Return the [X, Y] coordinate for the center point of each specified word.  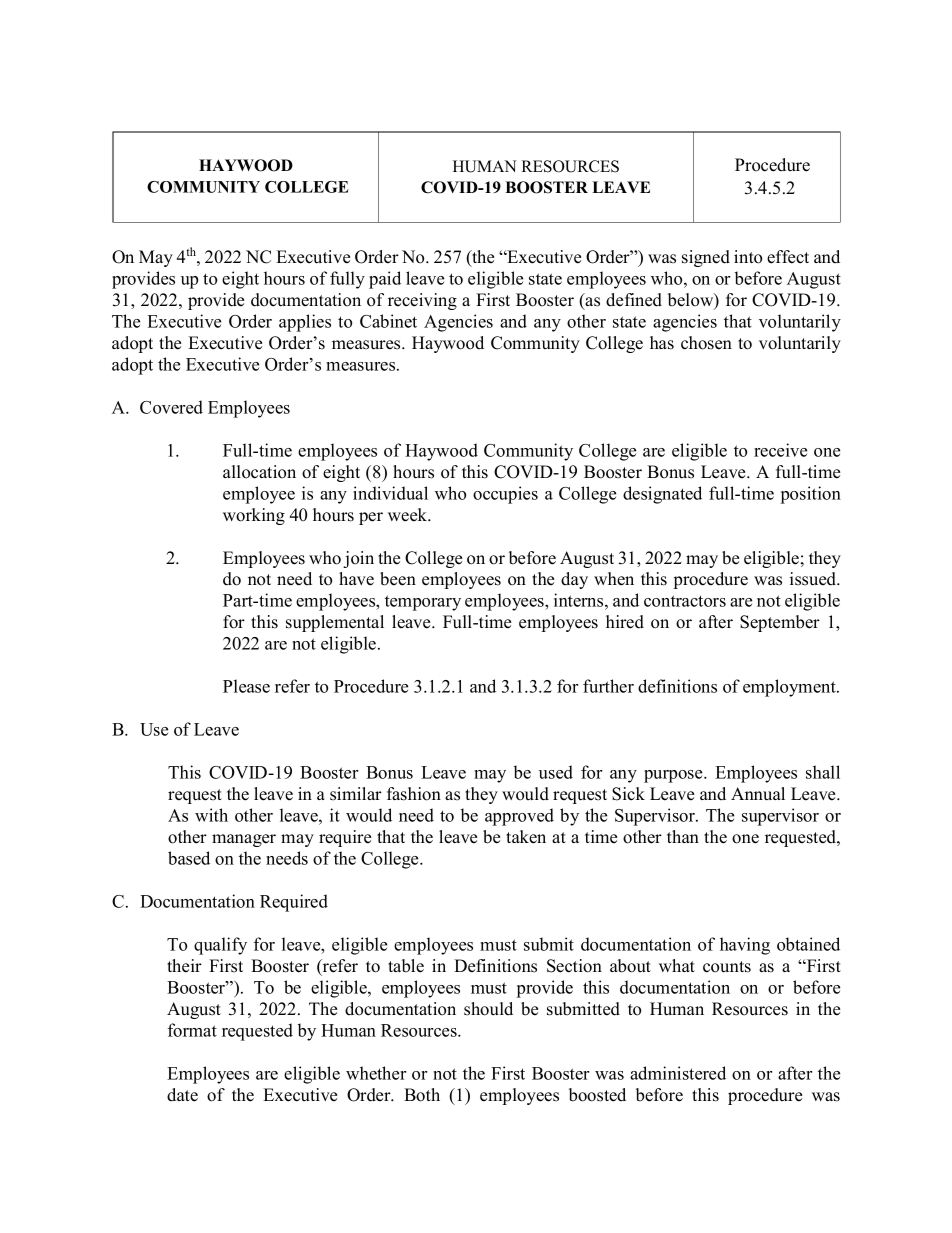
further [608, 686]
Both [422, 1095]
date [182, 1095]
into [748, 257]
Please [246, 686]
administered [678, 1073]
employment [790, 688]
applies [305, 323]
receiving [422, 301]
